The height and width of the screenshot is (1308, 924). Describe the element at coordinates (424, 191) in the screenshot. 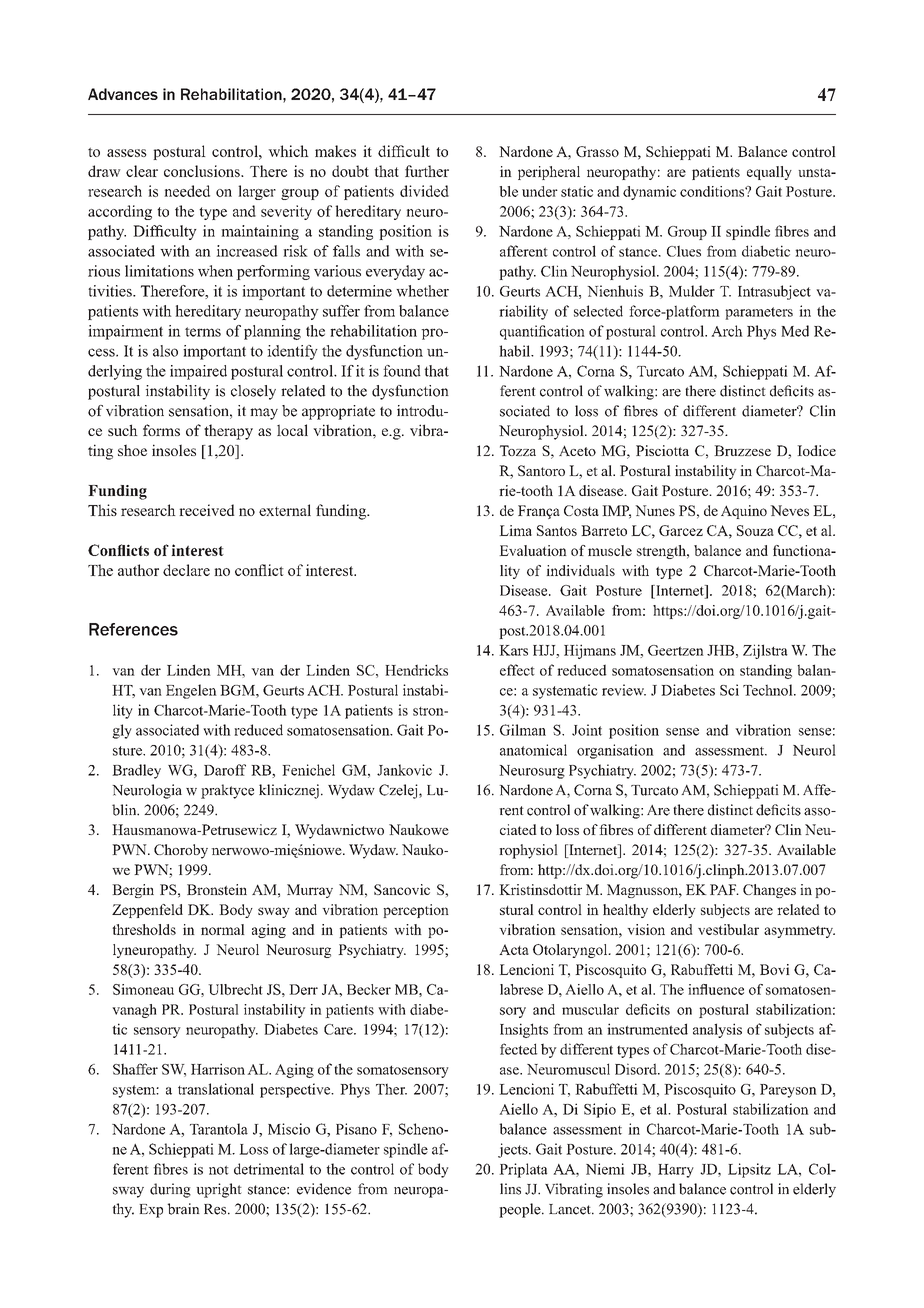

I see `divided` at that location.
